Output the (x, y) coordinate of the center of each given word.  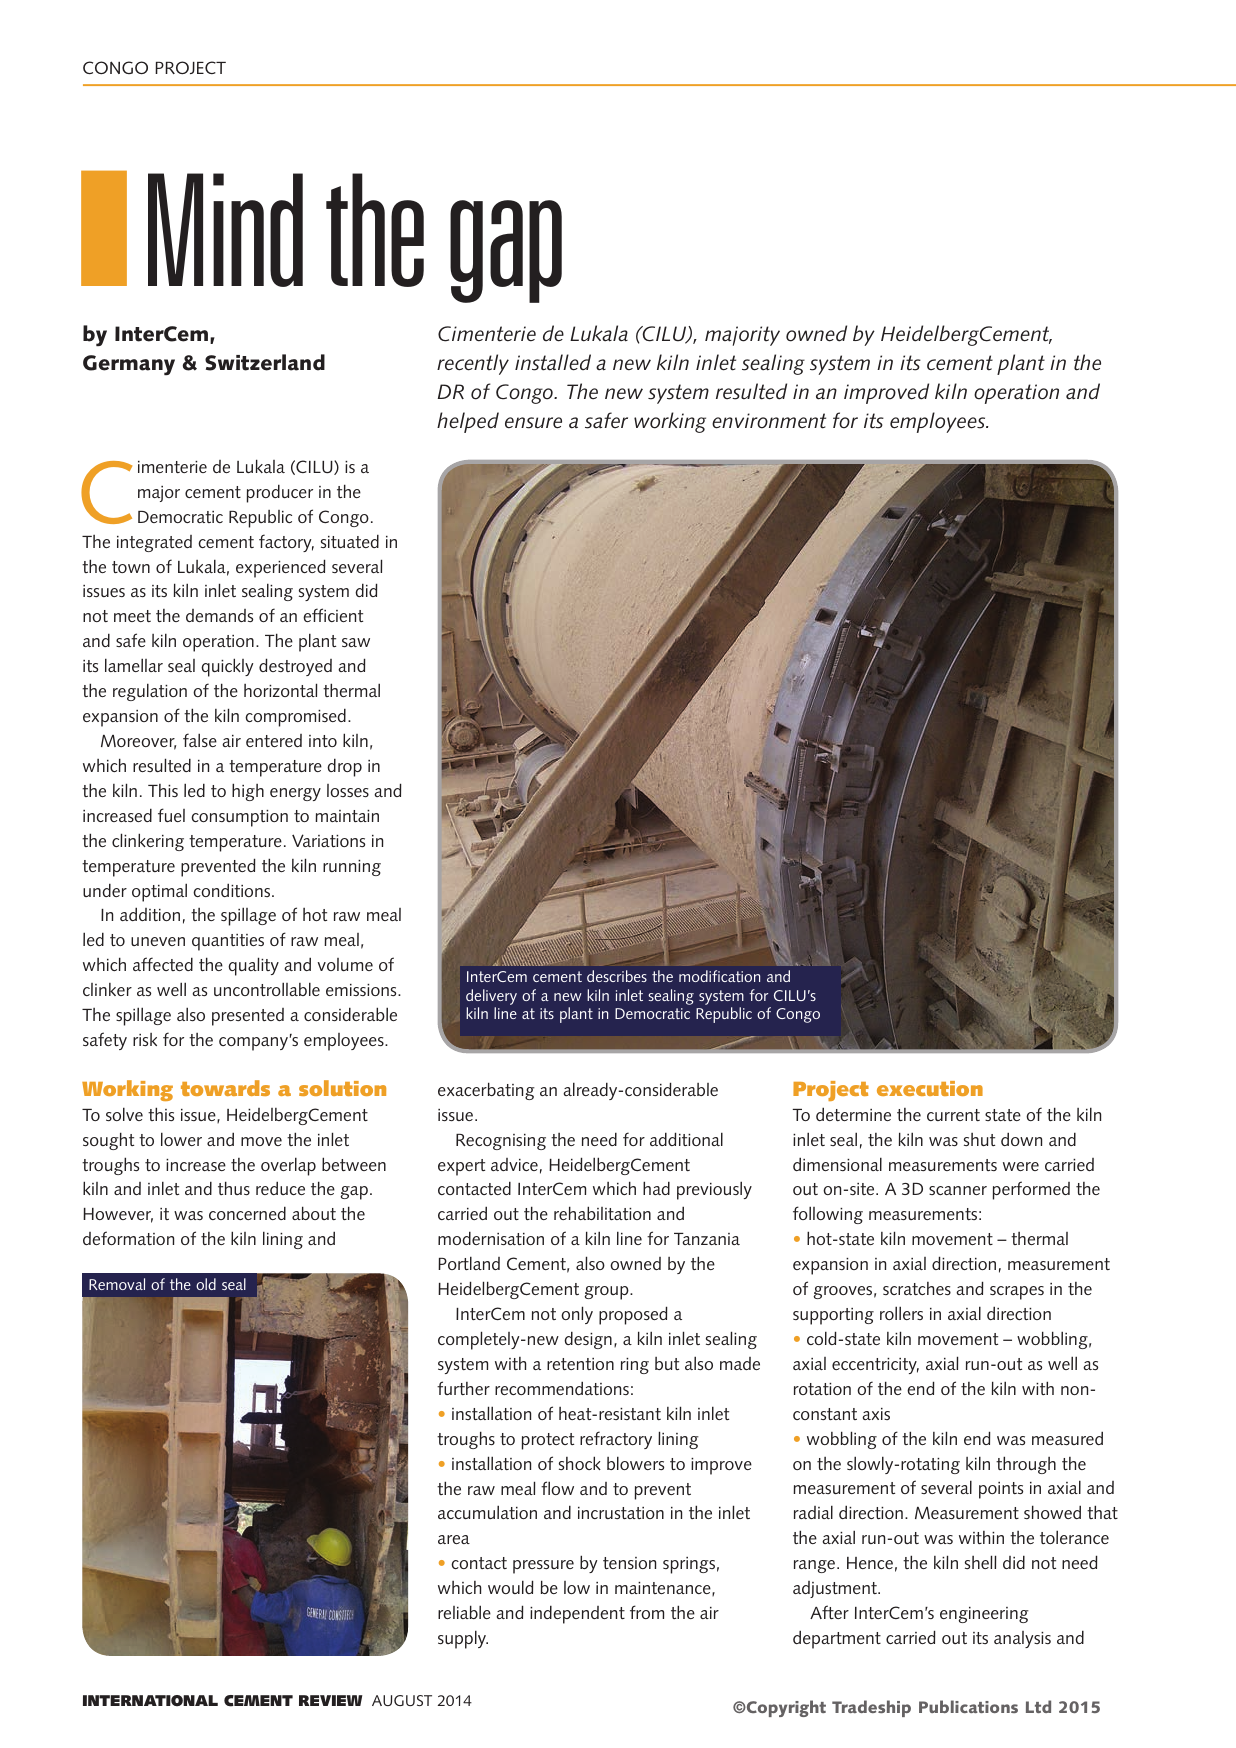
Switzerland (265, 362)
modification (719, 976)
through (1026, 1465)
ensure (533, 423)
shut (979, 1139)
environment (769, 421)
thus (234, 1188)
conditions (233, 890)
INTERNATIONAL (150, 1700)
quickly (227, 667)
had (656, 1188)
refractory (616, 1440)
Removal (117, 1284)
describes (617, 976)
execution (930, 1088)
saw (356, 642)
